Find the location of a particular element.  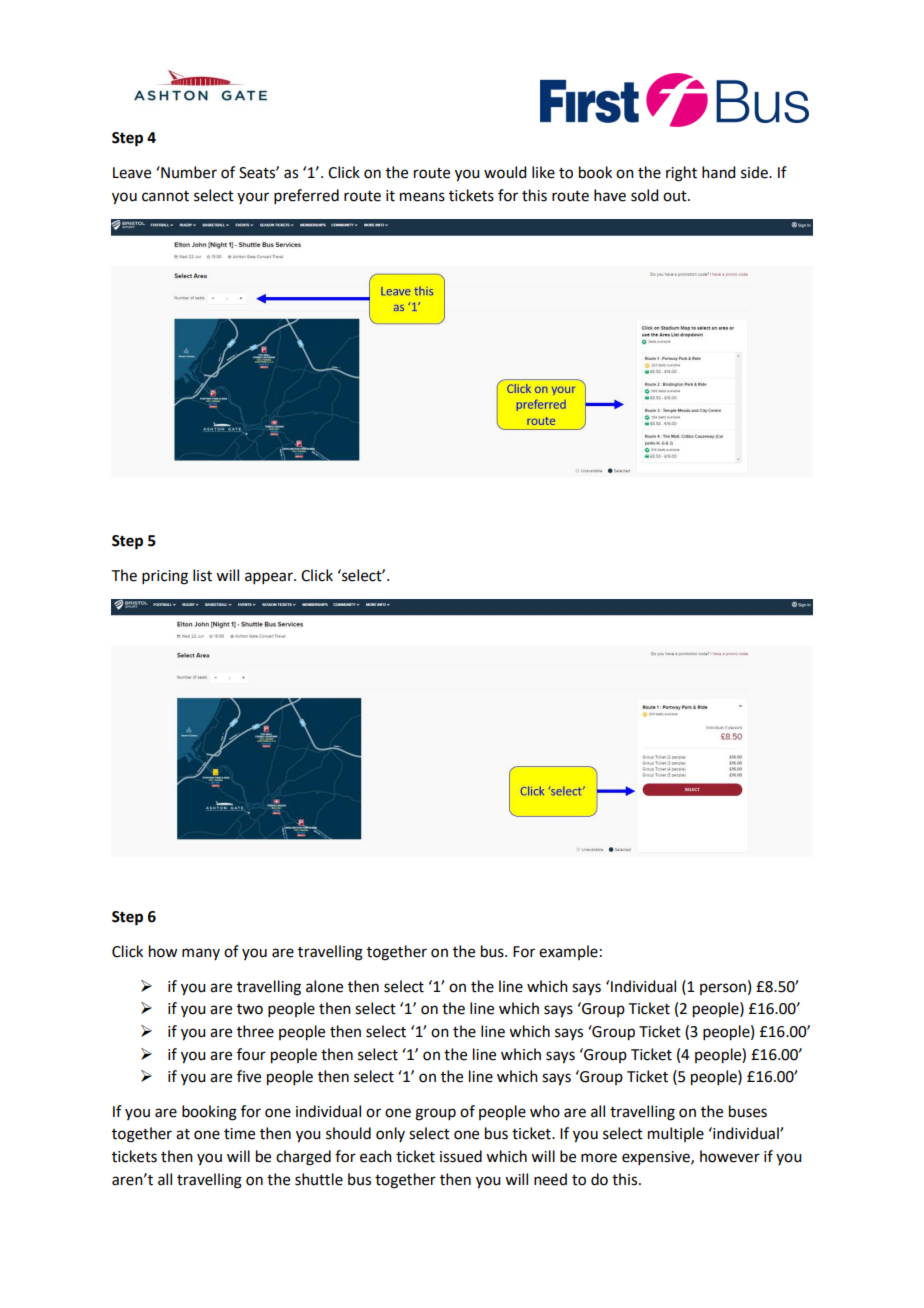

means is located at coordinates (422, 197).
